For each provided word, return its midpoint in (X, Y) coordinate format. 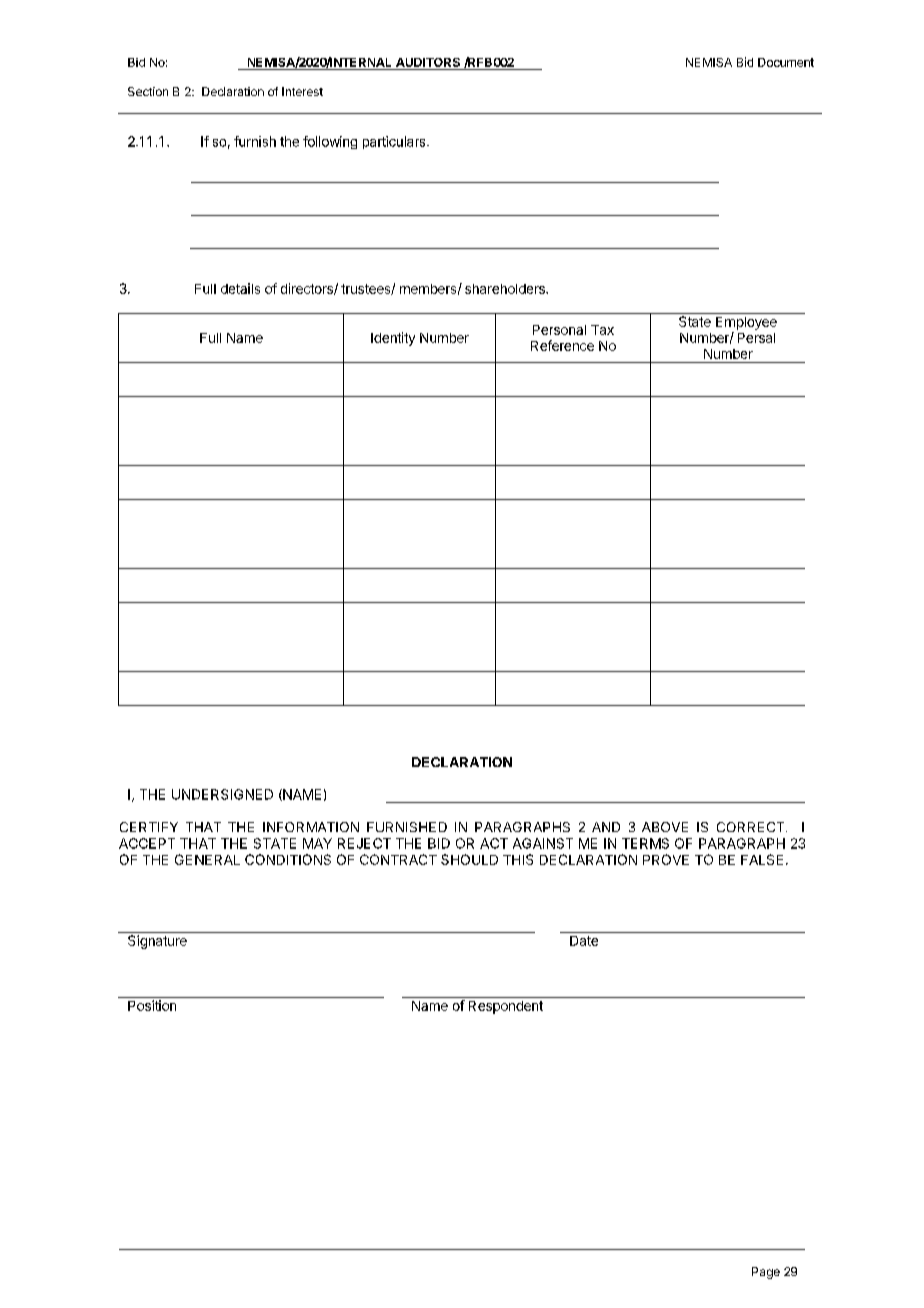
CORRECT (752, 827)
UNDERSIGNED (222, 794)
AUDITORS (428, 62)
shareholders (506, 289)
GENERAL (207, 859)
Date (584, 941)
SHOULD (469, 859)
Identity (393, 339)
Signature (157, 942)
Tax (602, 330)
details (240, 288)
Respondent (506, 1007)
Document (786, 62)
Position (152, 1005)
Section (148, 91)
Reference (562, 345)
